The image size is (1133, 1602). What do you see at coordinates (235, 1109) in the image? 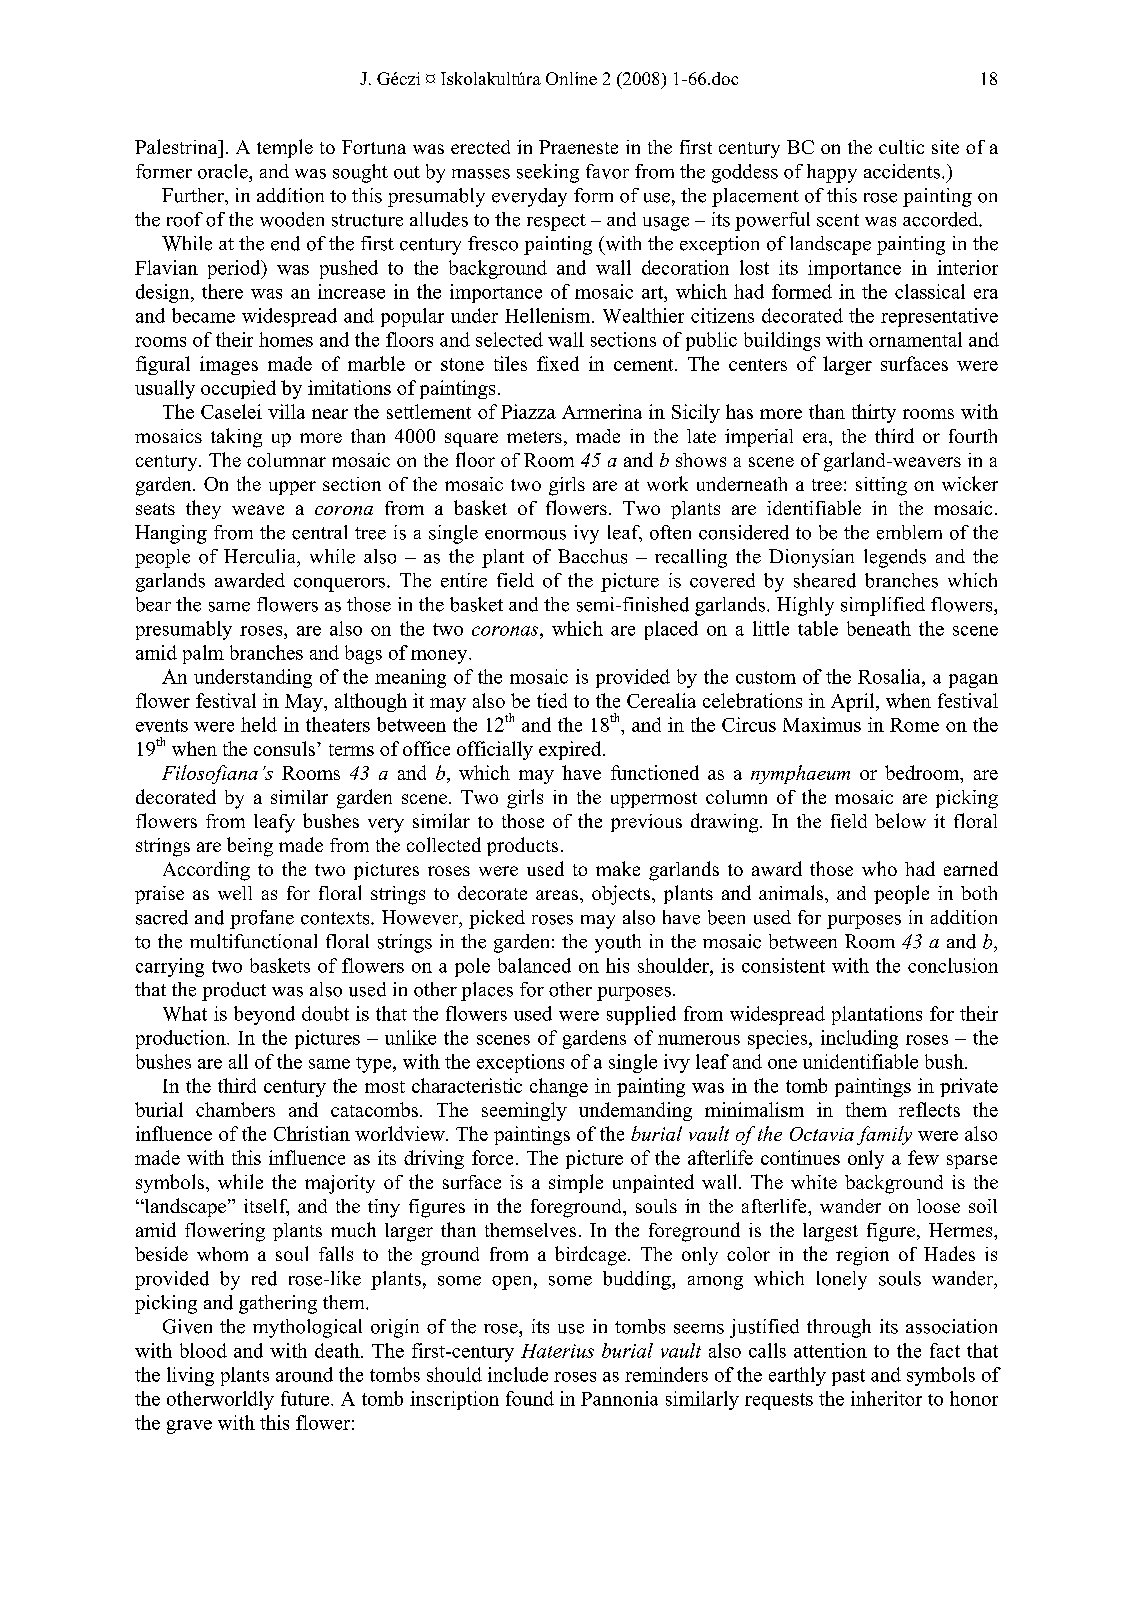
I see `chambers` at bounding box center [235, 1109].
